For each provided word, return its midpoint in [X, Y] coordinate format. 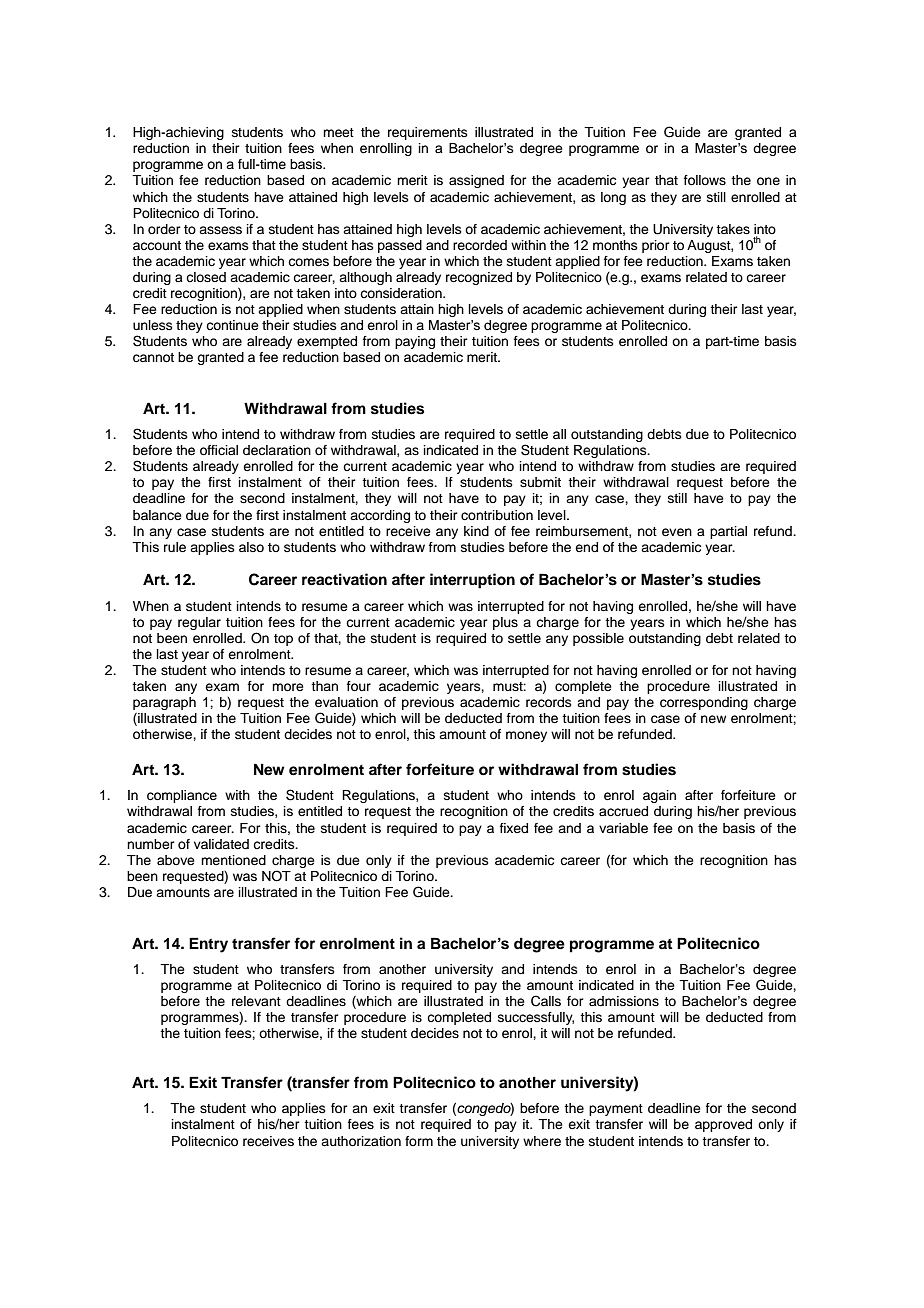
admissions [624, 1001]
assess [220, 230]
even [677, 532]
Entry [208, 945]
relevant [256, 1001]
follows [705, 180]
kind [476, 531]
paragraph [164, 703]
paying [415, 342]
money [526, 736]
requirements [428, 133]
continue [232, 325]
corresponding [704, 703]
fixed [514, 828]
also [251, 547]
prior [656, 246]
